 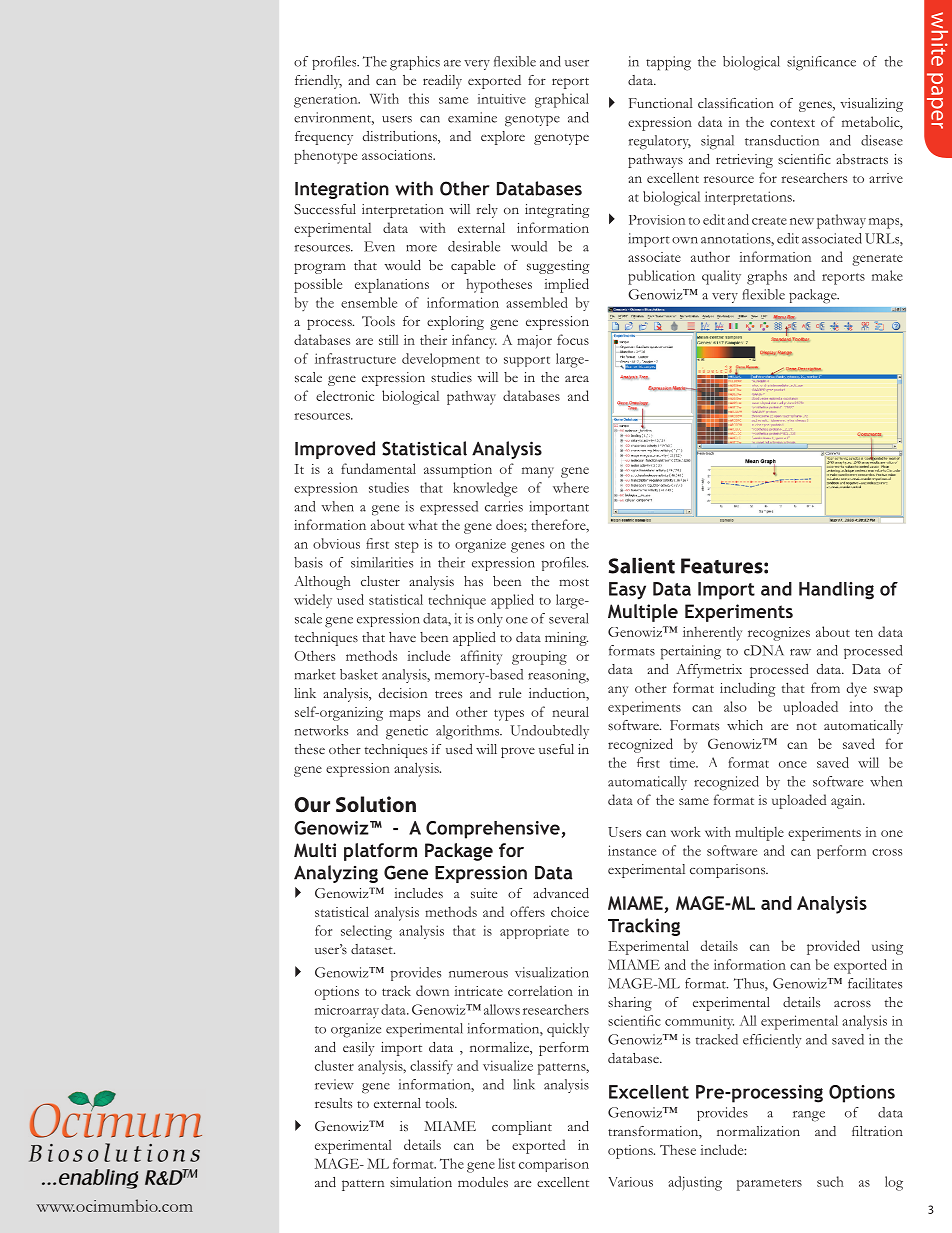 I want to click on several, so click(x=569, y=618).
